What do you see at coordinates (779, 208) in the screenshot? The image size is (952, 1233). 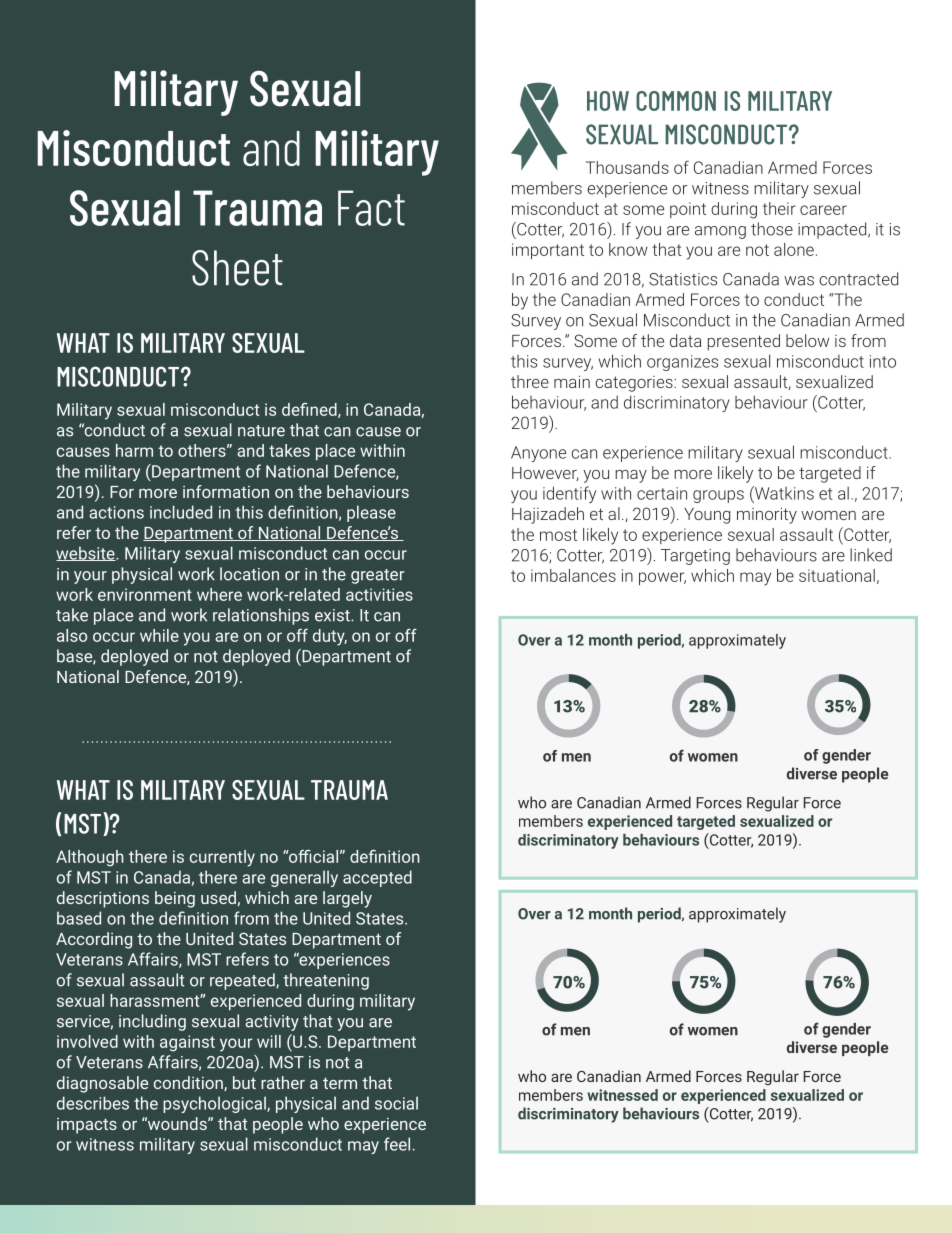 I see `their` at bounding box center [779, 208].
